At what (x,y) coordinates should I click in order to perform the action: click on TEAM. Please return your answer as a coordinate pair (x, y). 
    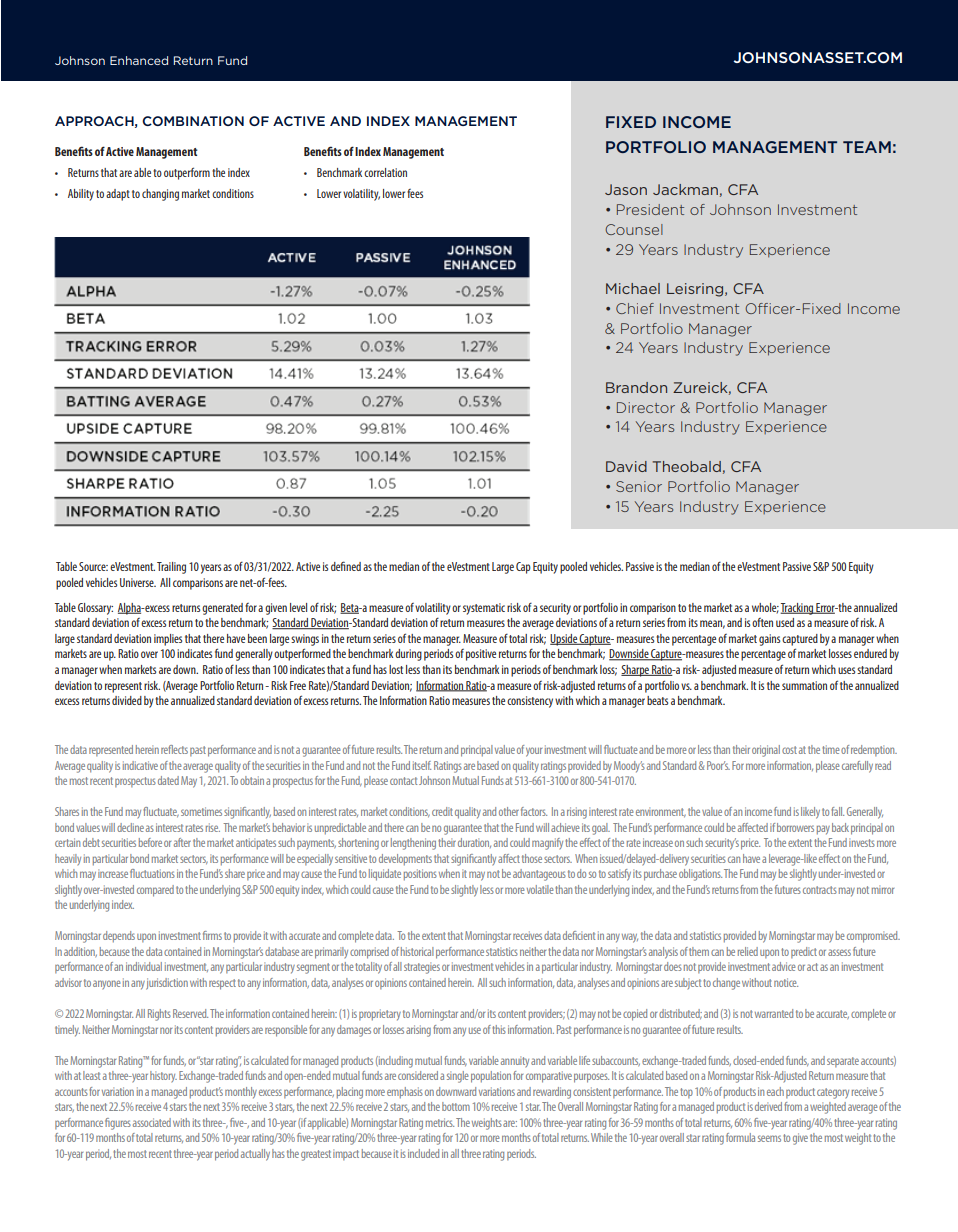
    Looking at the image, I should click on (867, 147).
